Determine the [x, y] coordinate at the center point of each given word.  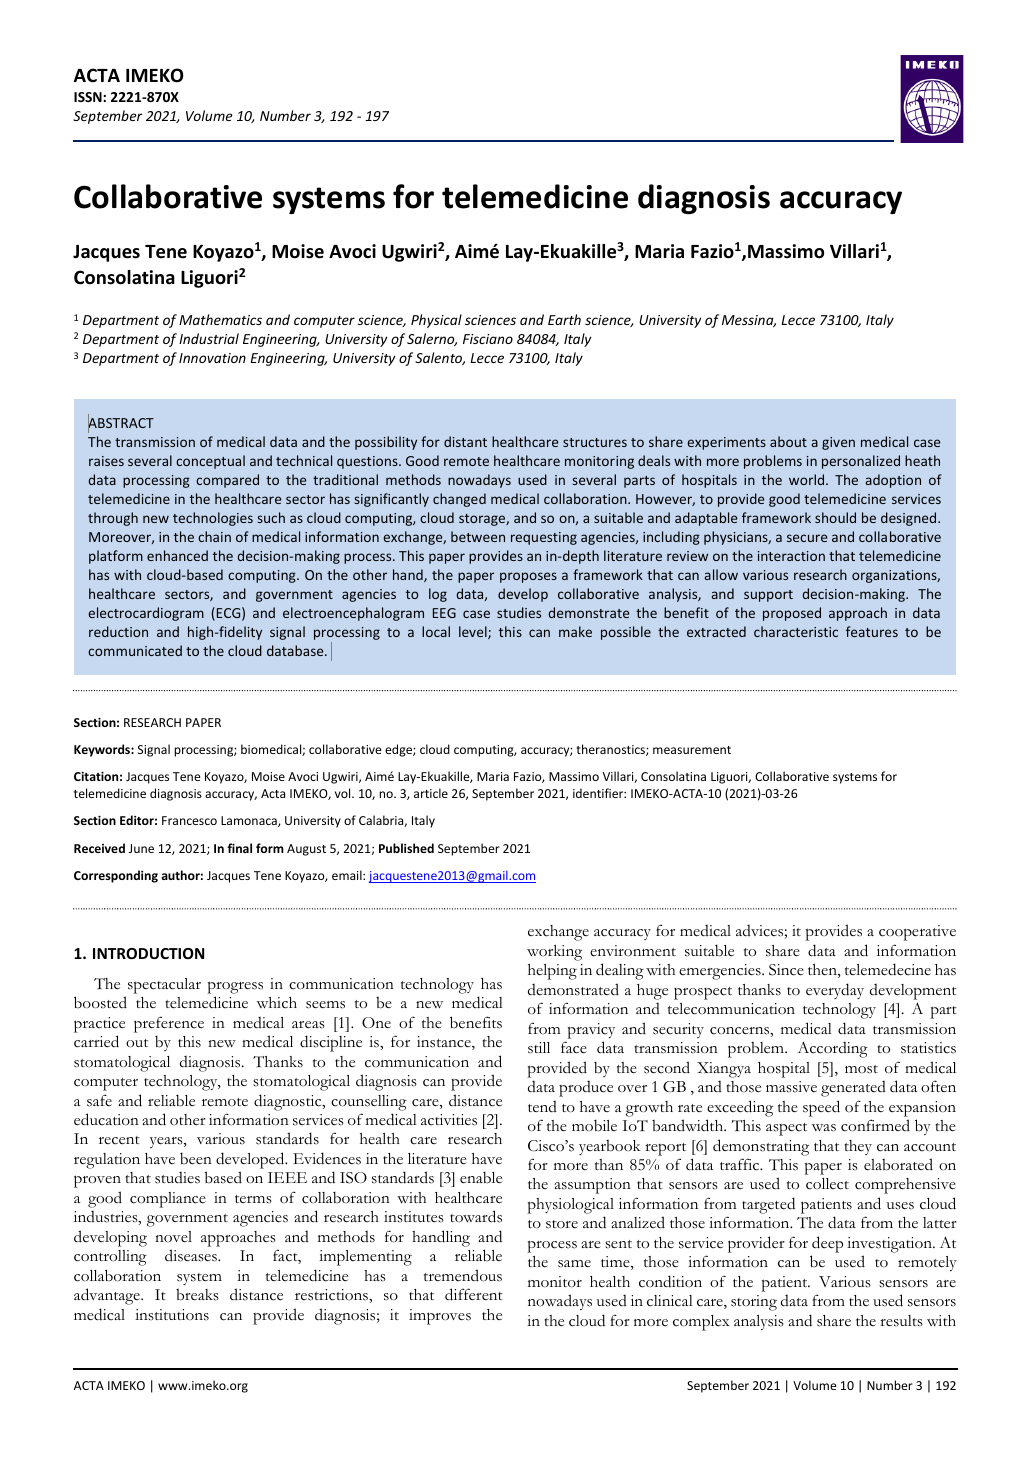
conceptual [210, 462]
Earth [564, 319]
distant [465, 441]
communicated [135, 650]
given [838, 443]
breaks [197, 1295]
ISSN [89, 97]
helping [552, 972]
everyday [835, 991]
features [872, 631]
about [788, 441]
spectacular [164, 986]
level [474, 632]
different [474, 1294]
